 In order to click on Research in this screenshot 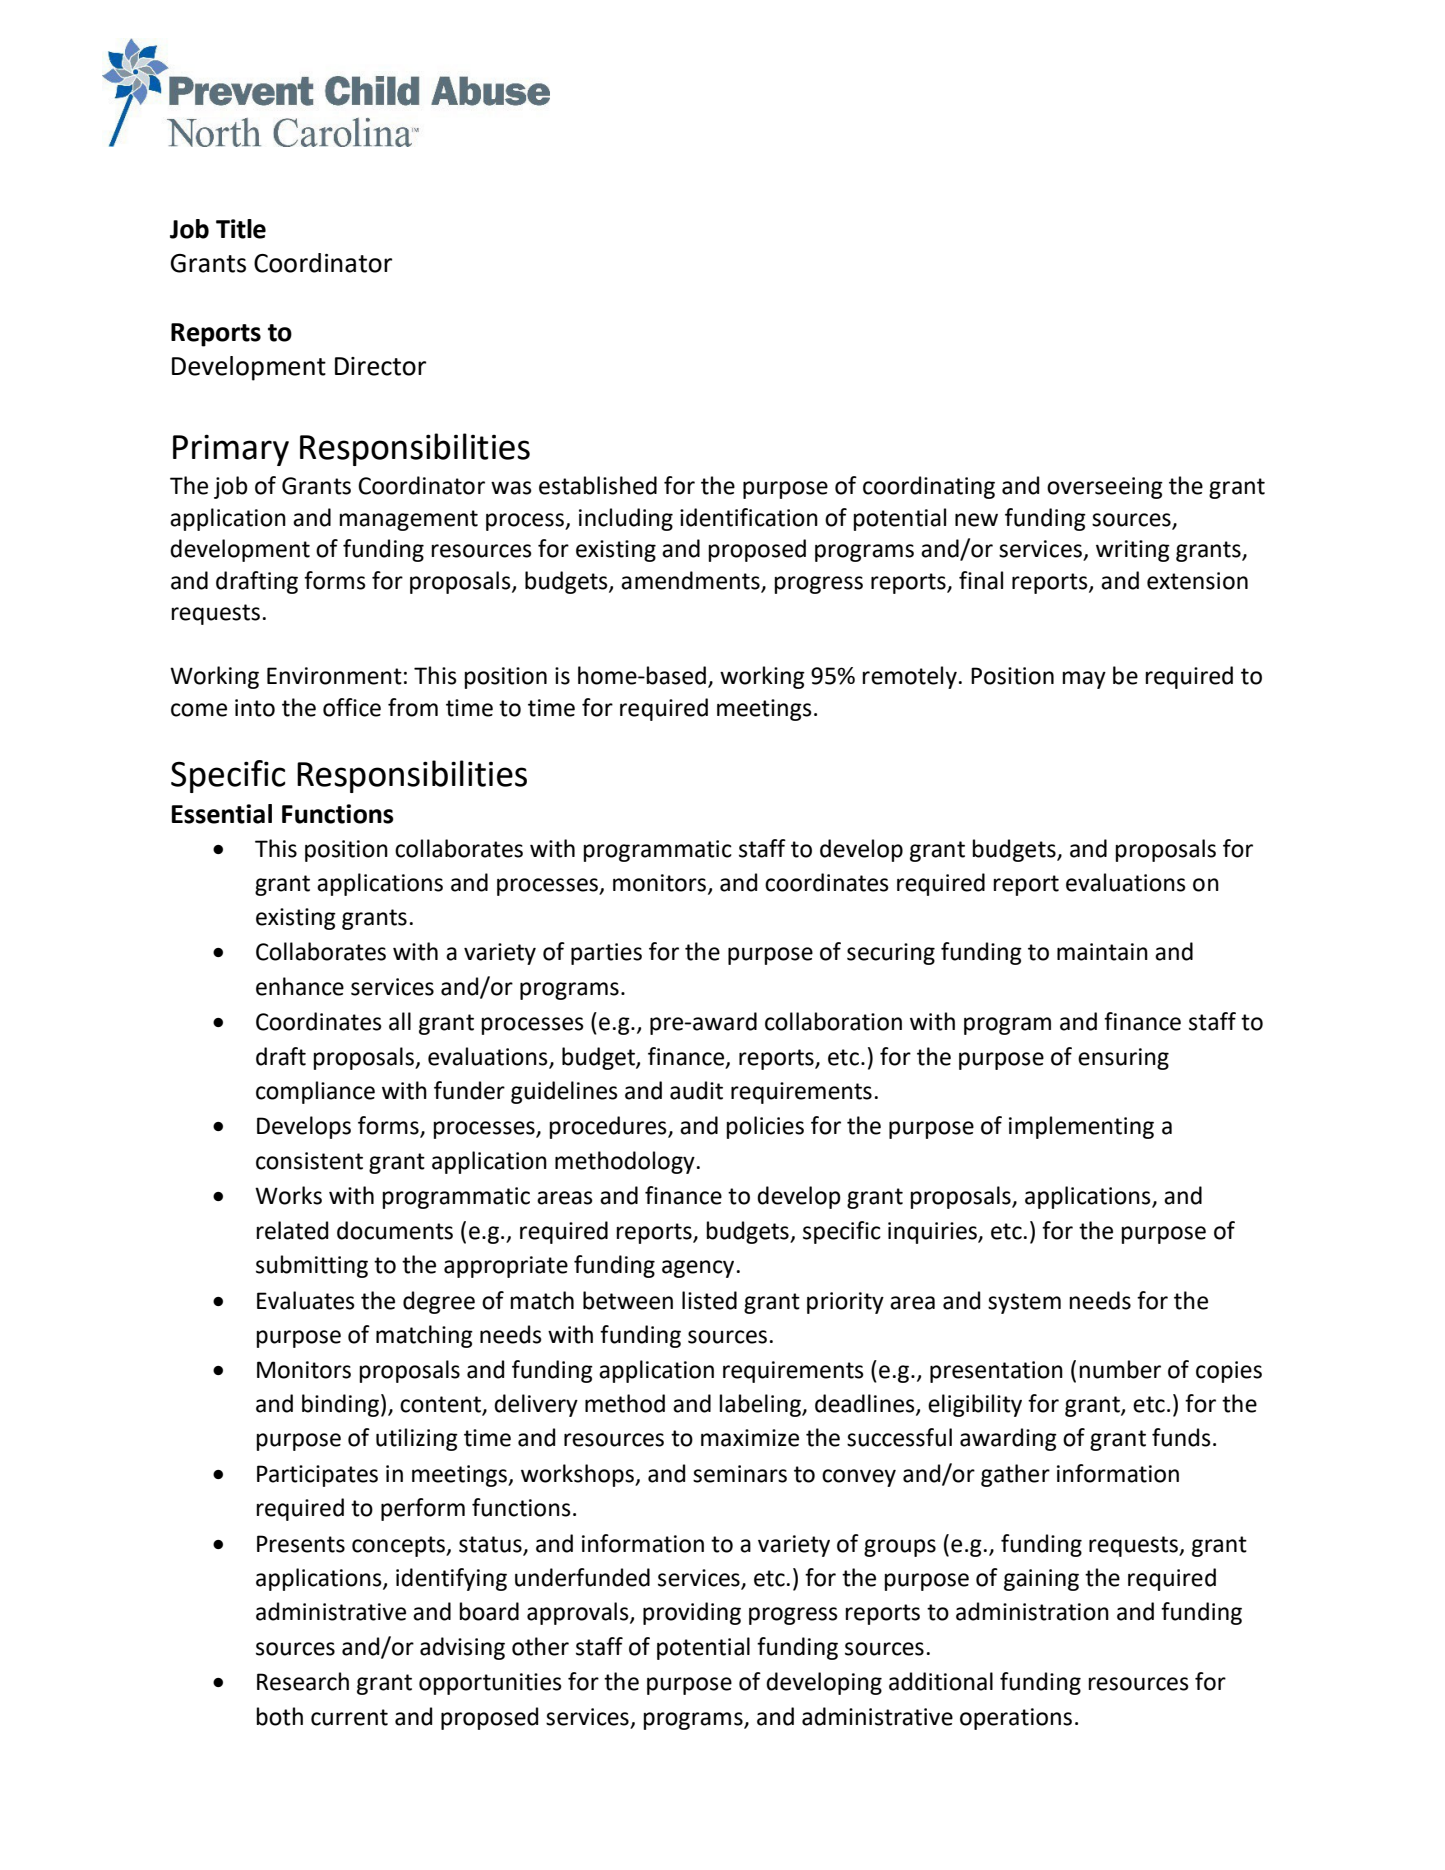, I will do `click(303, 1681)`.
